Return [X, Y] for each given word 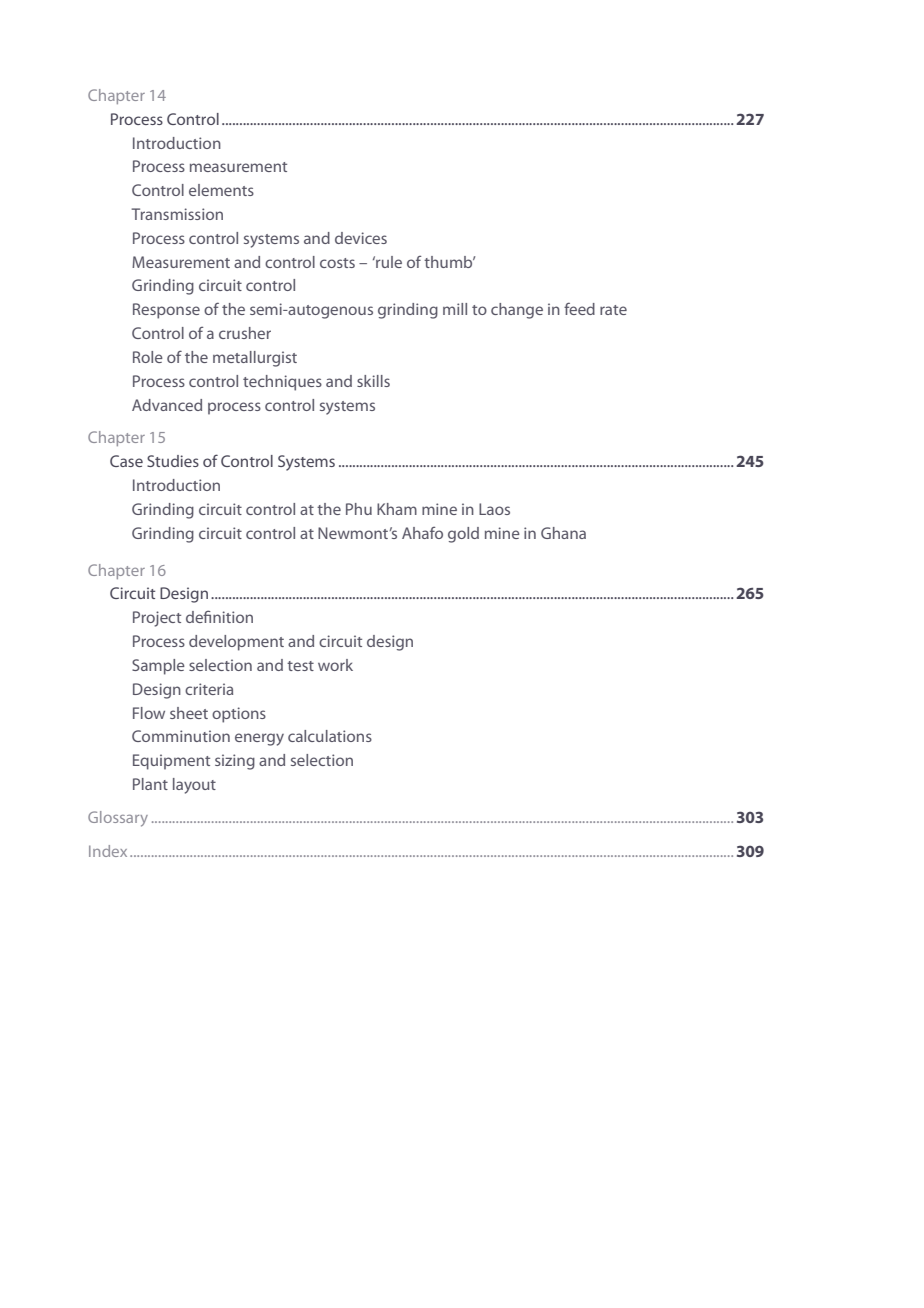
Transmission [177, 214]
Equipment [171, 762]
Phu [359, 509]
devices [361, 238]
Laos [494, 509]
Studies [173, 461]
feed [579, 308]
